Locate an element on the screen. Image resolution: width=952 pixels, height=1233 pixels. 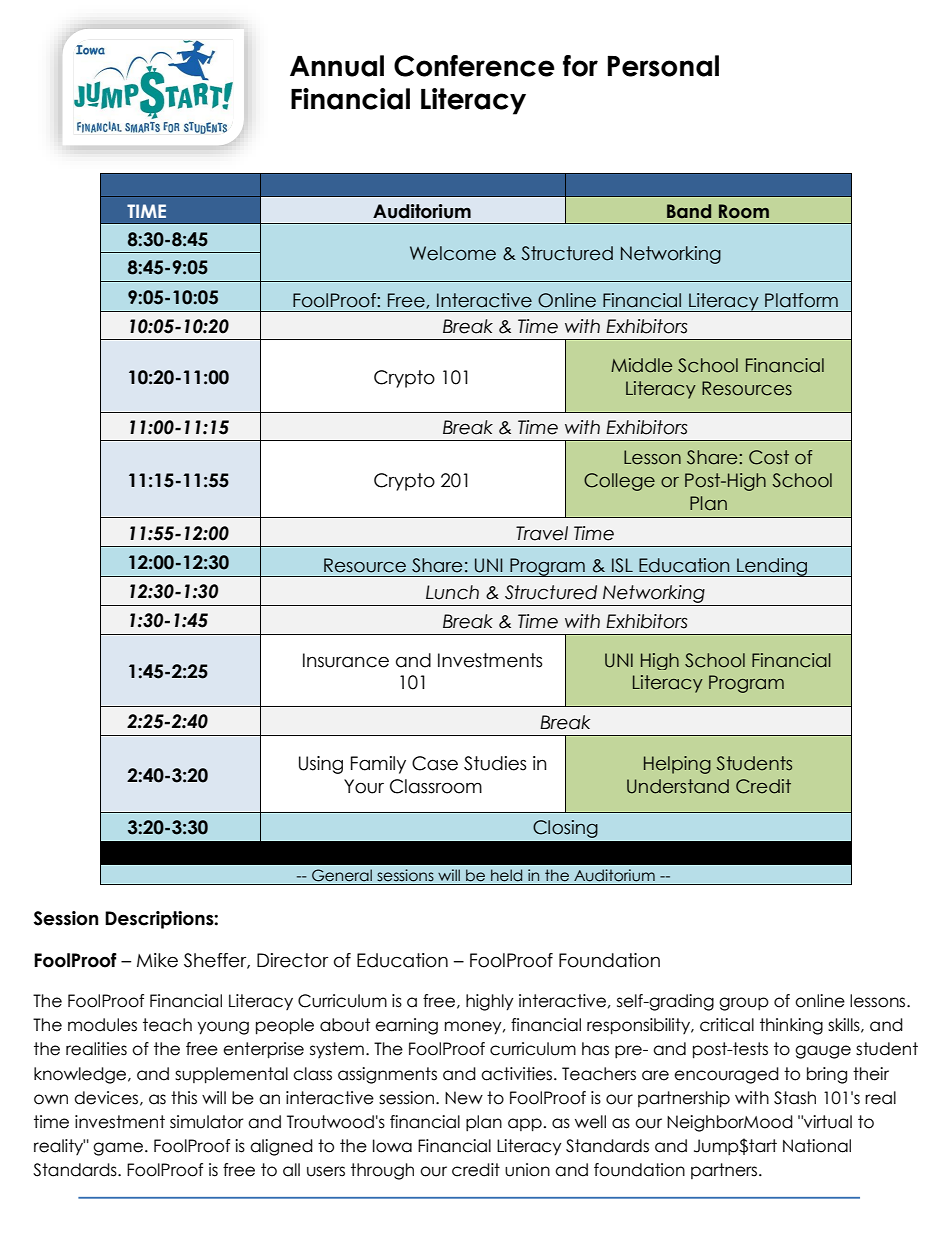
Personal is located at coordinates (663, 66).
